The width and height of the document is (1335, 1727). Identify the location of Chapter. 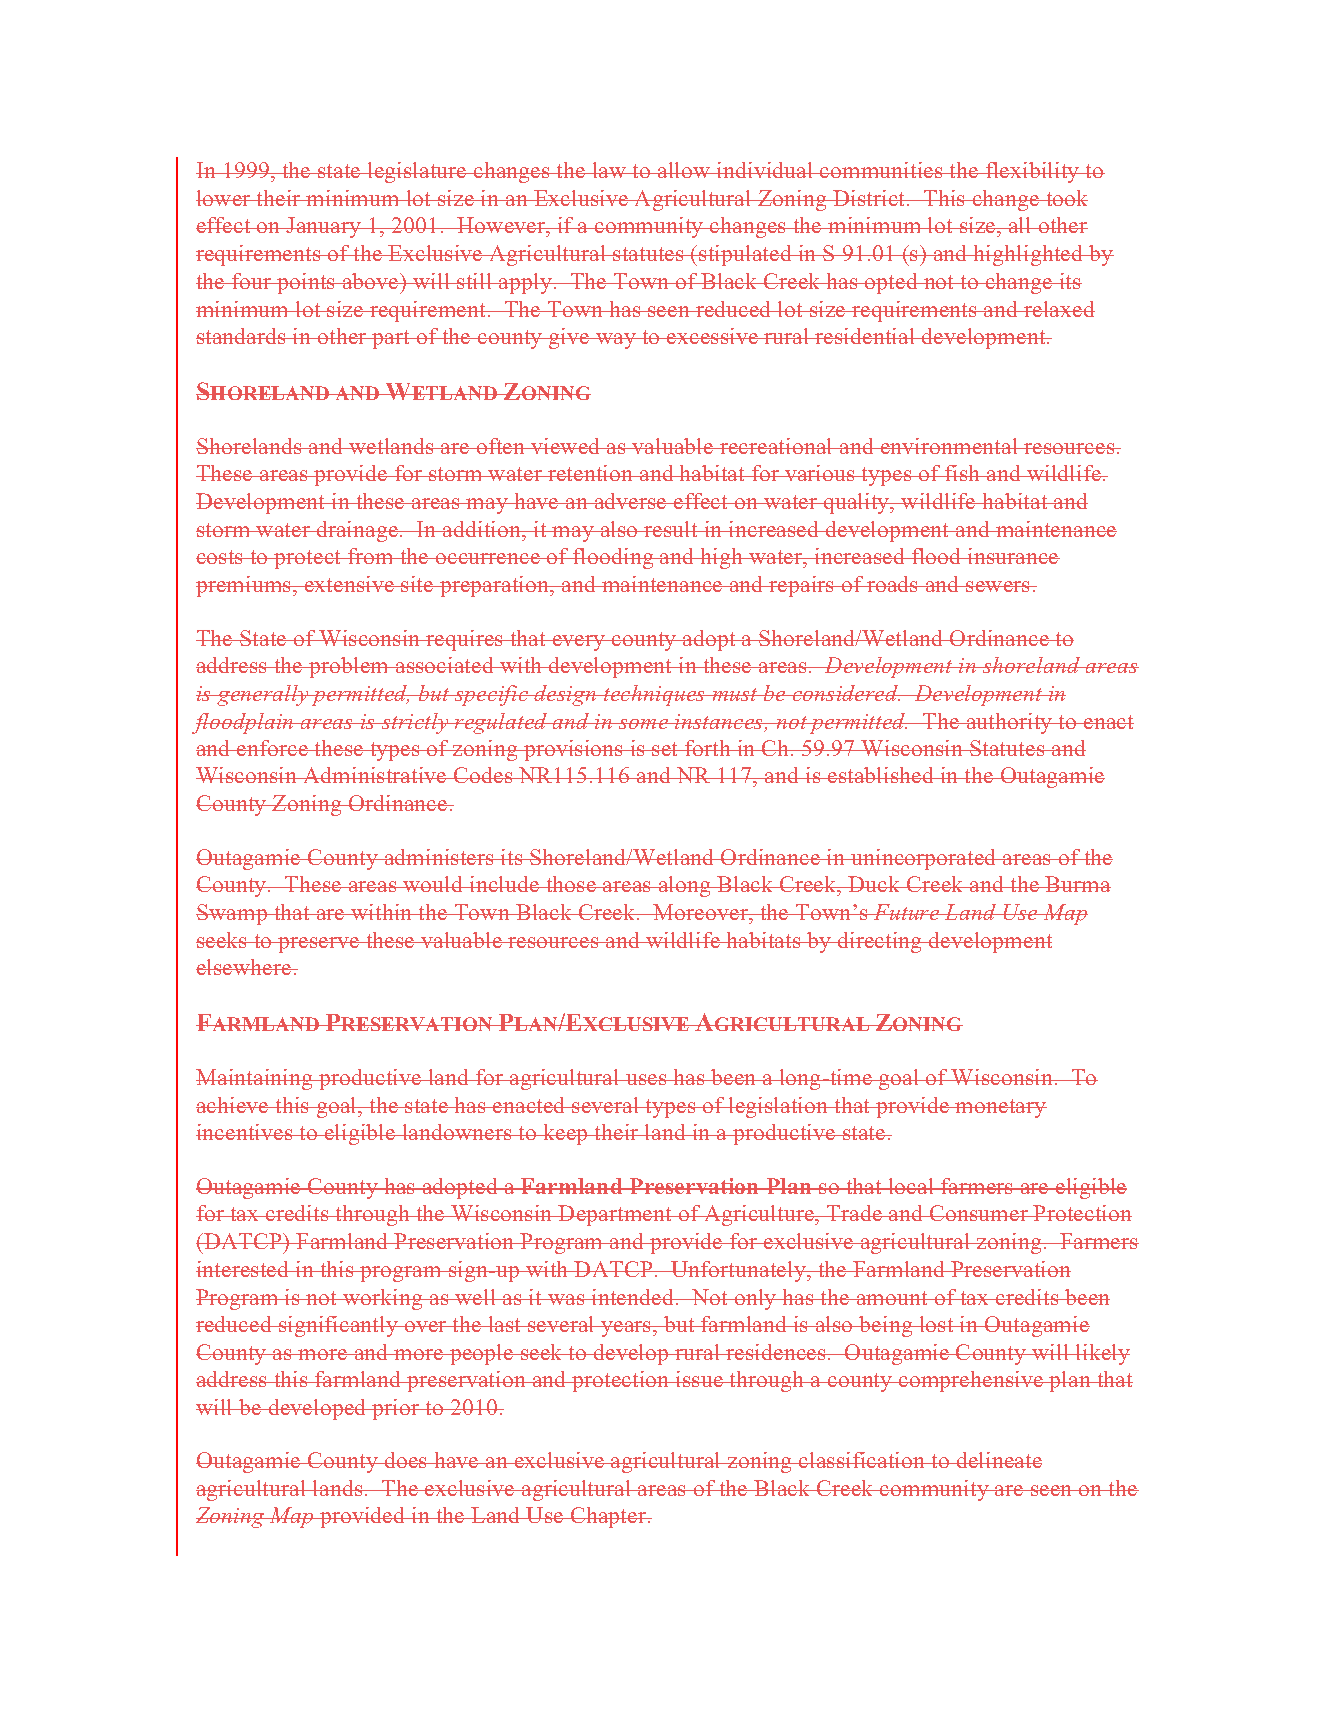
(609, 1517).
